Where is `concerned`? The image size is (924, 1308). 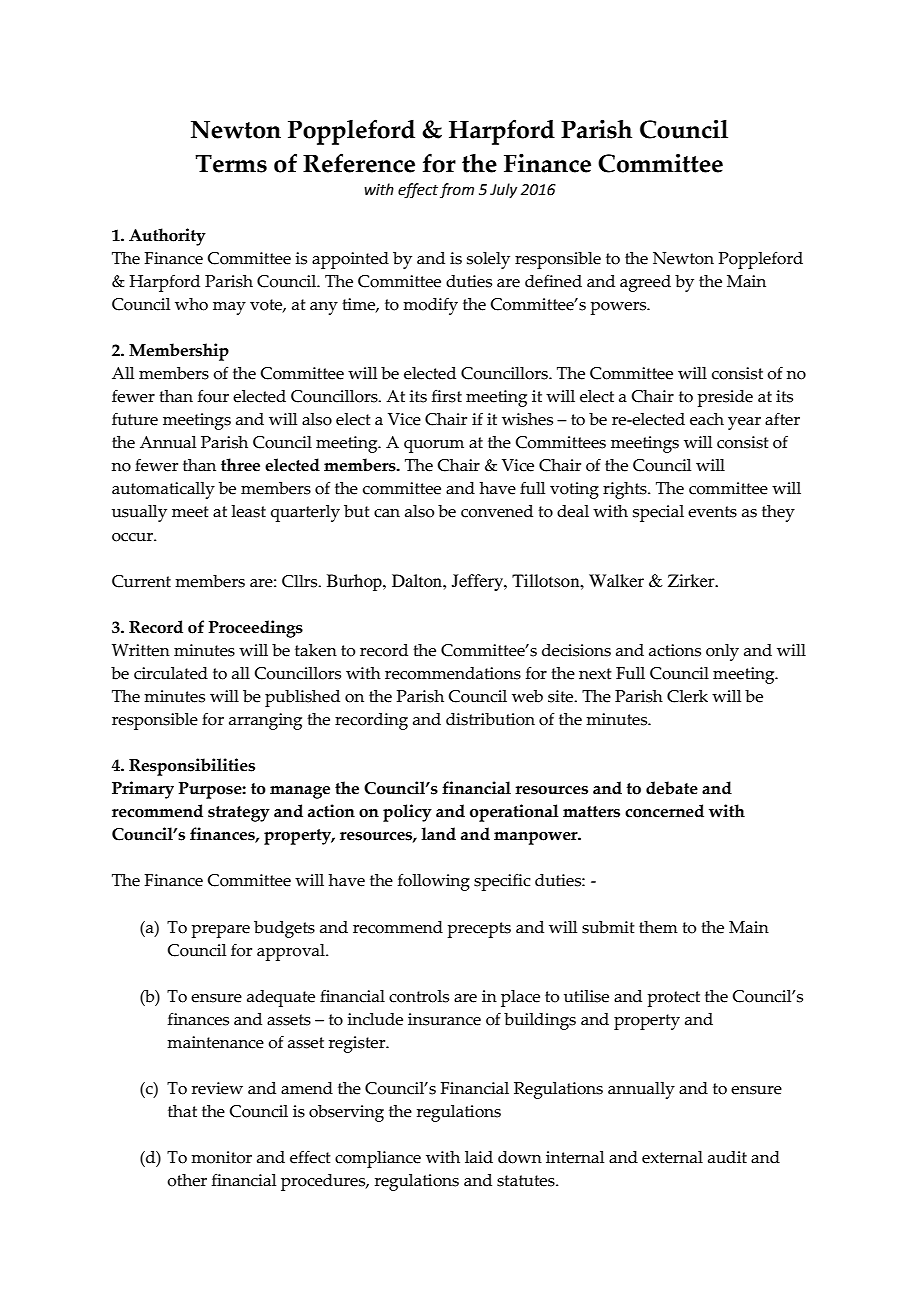 concerned is located at coordinates (664, 811).
